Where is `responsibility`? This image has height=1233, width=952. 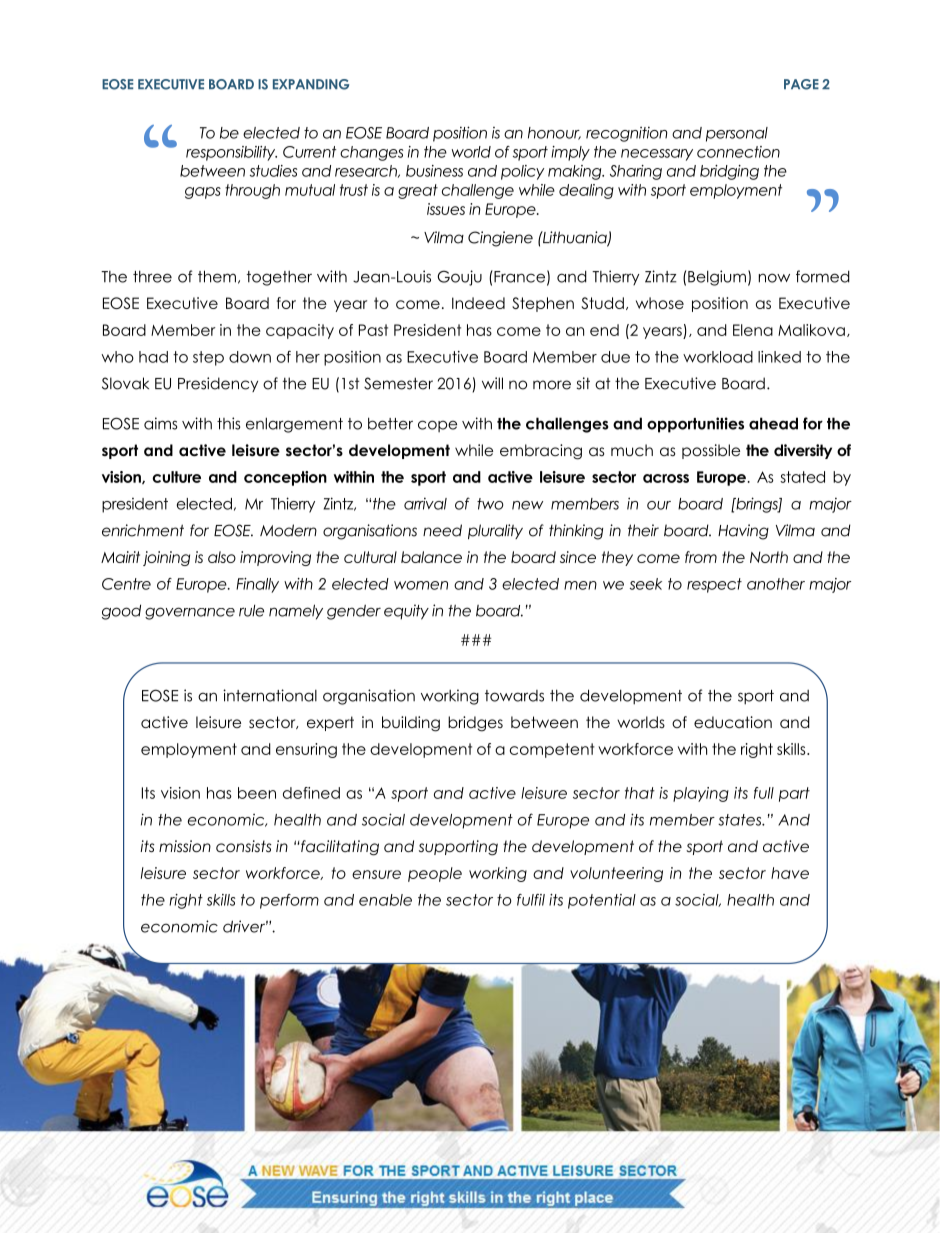 responsibility is located at coordinates (231, 153).
